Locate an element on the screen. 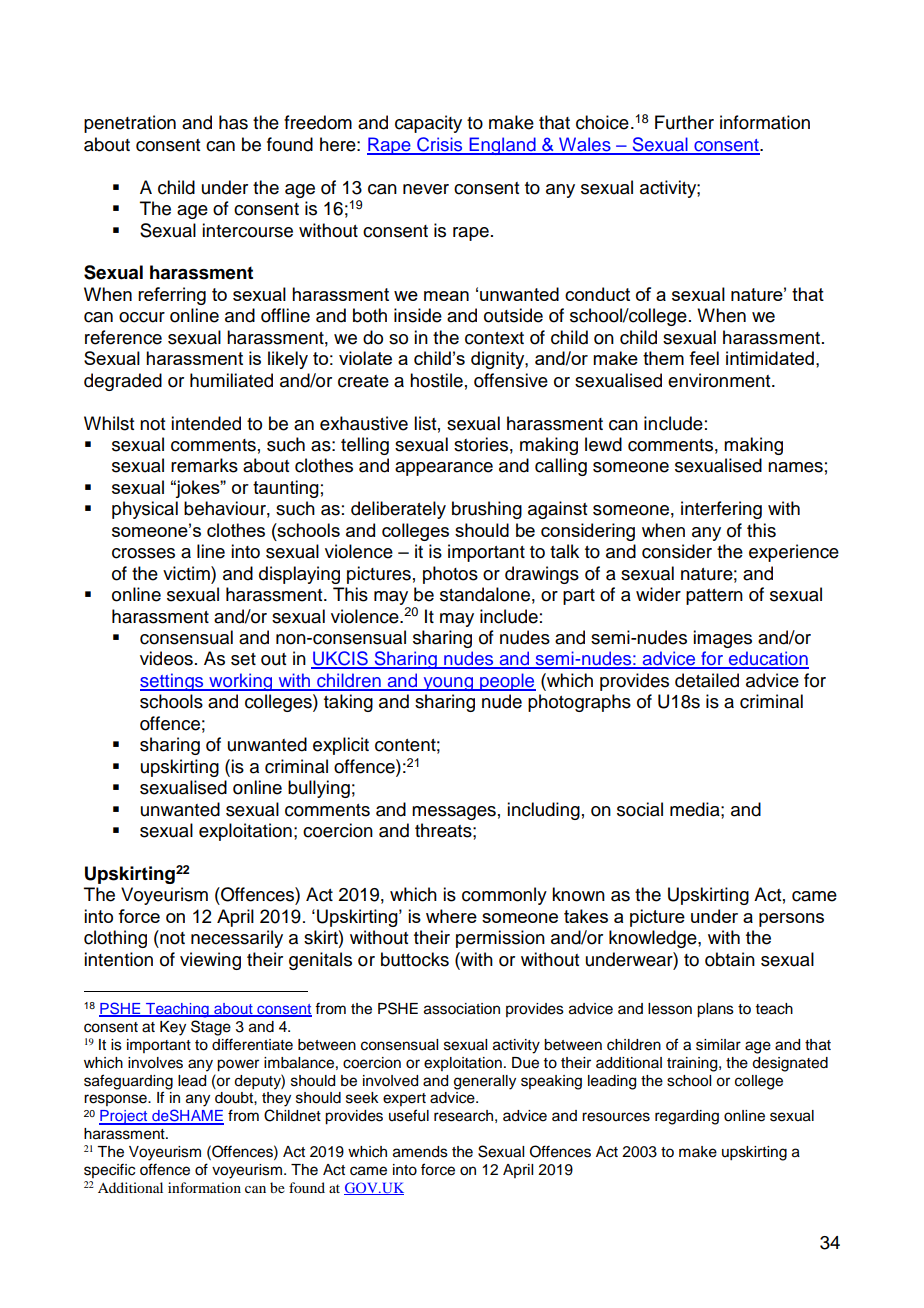  hostile is located at coordinates (436, 380).
